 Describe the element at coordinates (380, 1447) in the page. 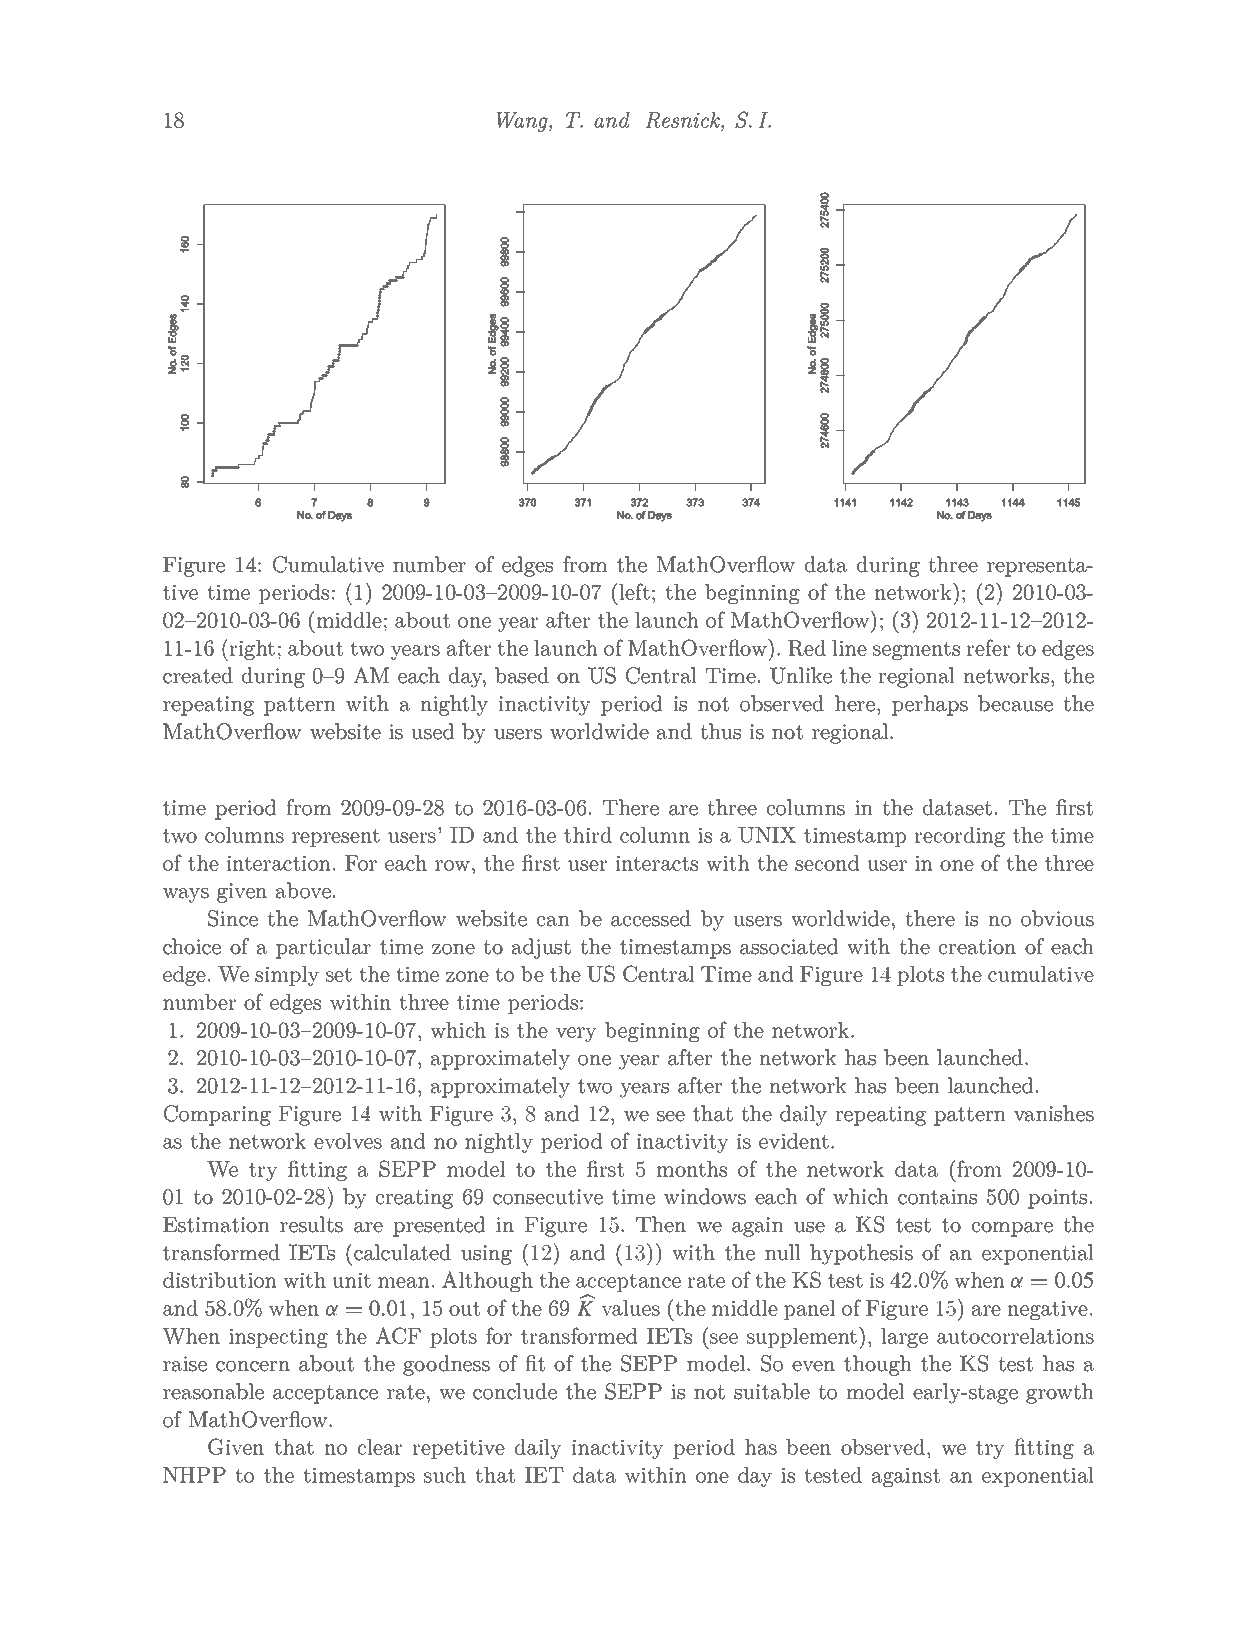

I see `clear` at that location.
